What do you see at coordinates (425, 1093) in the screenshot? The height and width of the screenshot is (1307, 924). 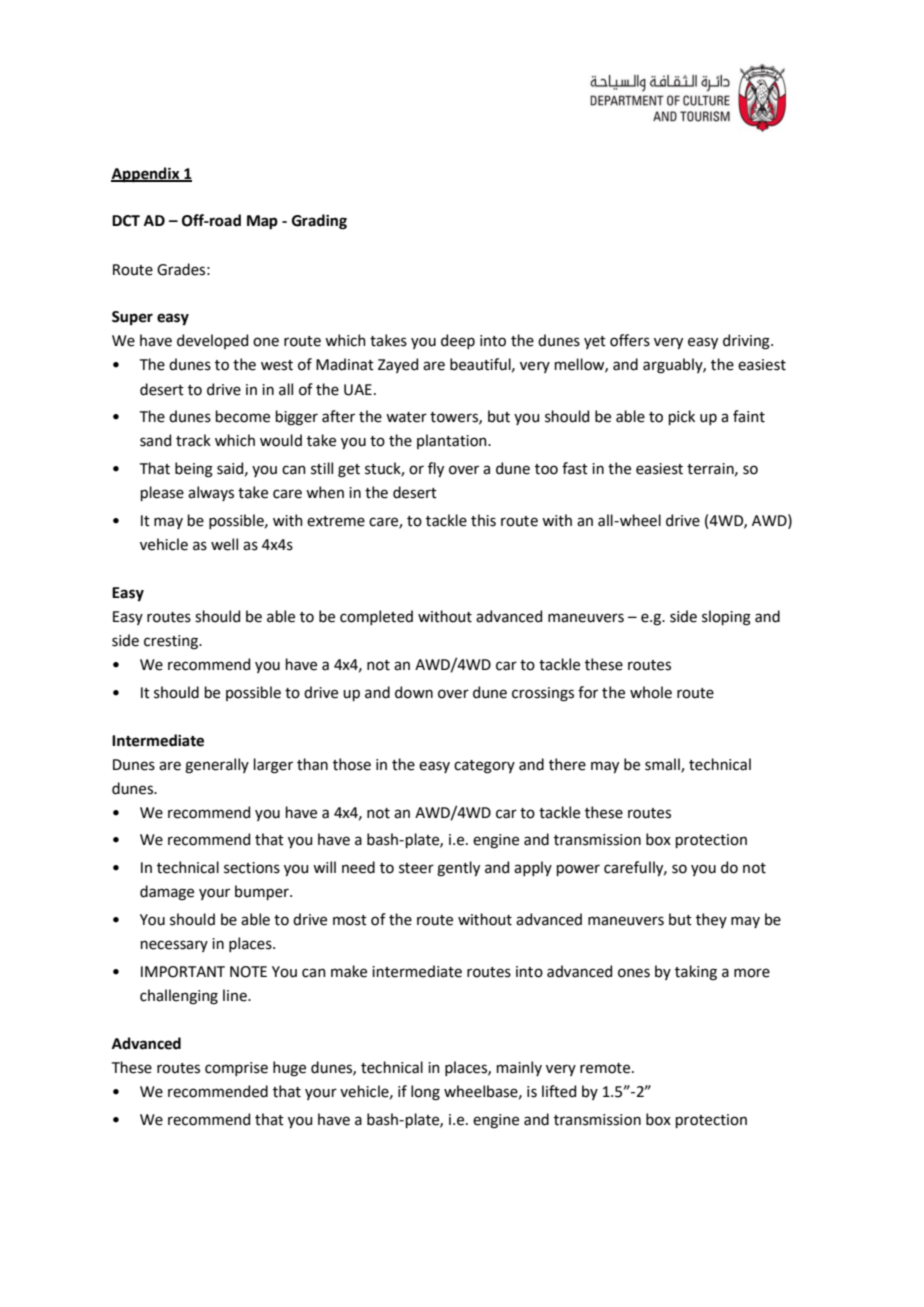 I see `long` at bounding box center [425, 1093].
